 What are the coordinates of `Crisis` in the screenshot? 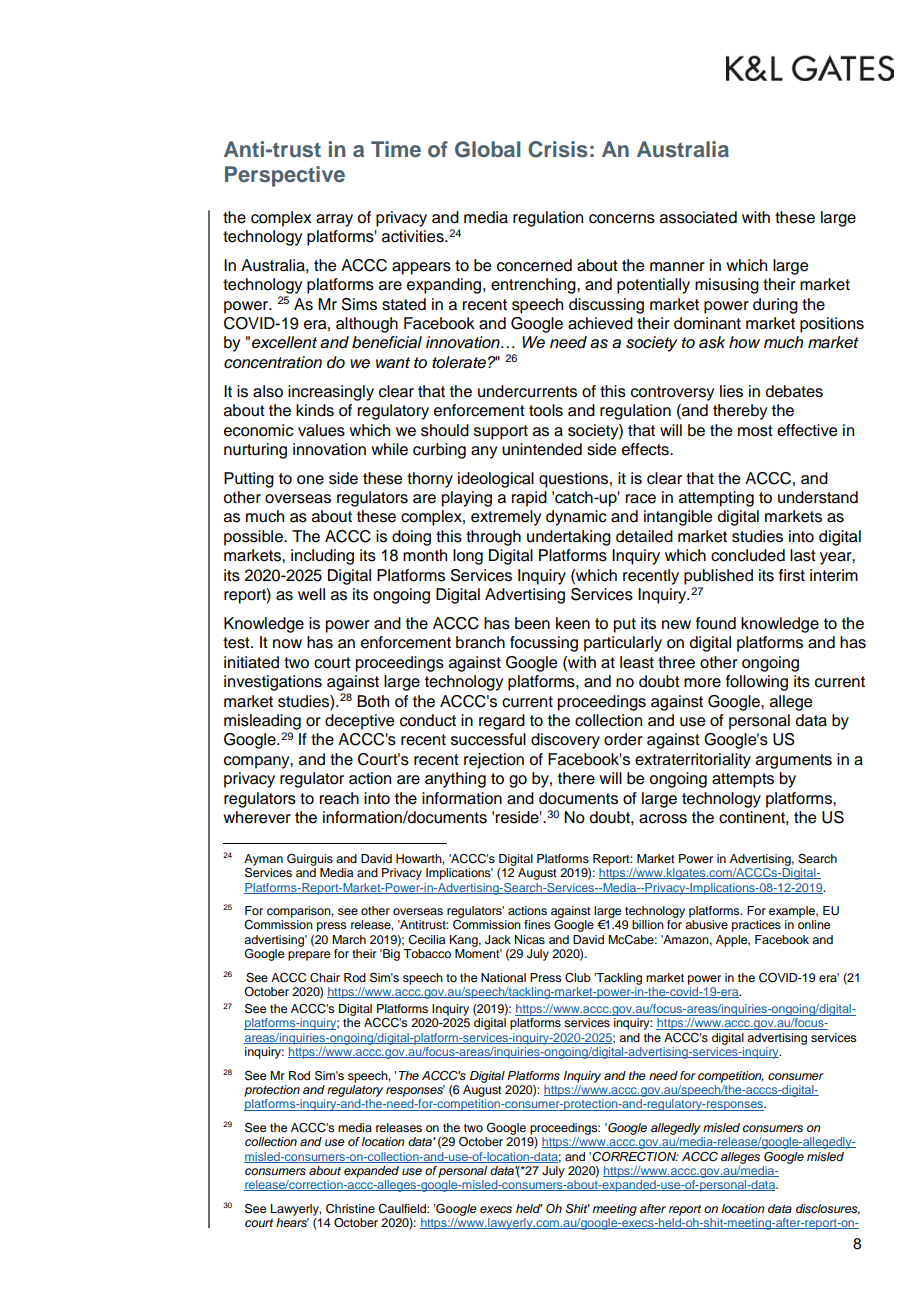 It's located at (558, 149).
